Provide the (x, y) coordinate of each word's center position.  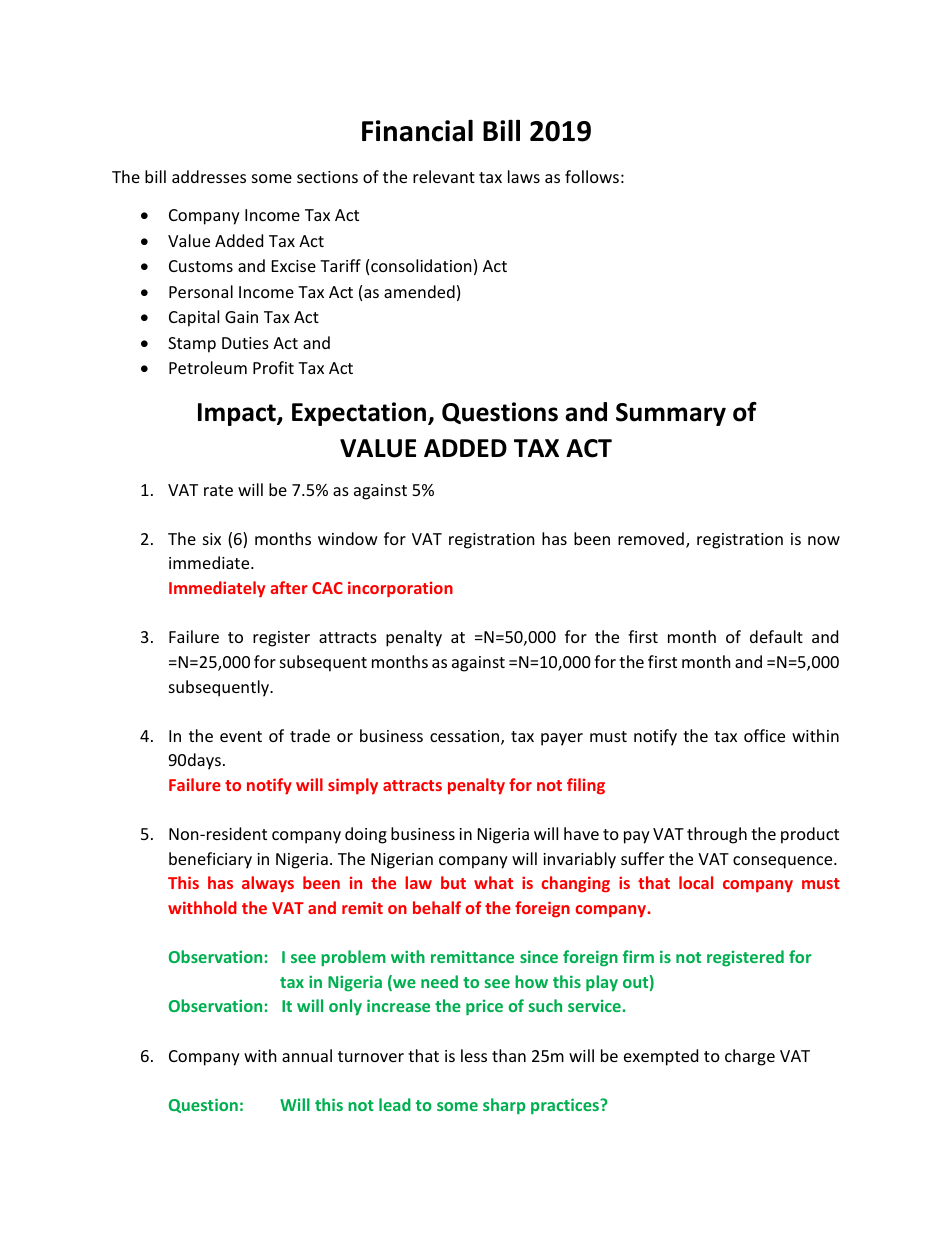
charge (750, 1057)
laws (524, 176)
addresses (209, 176)
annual (307, 1055)
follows (592, 176)
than (509, 1055)
